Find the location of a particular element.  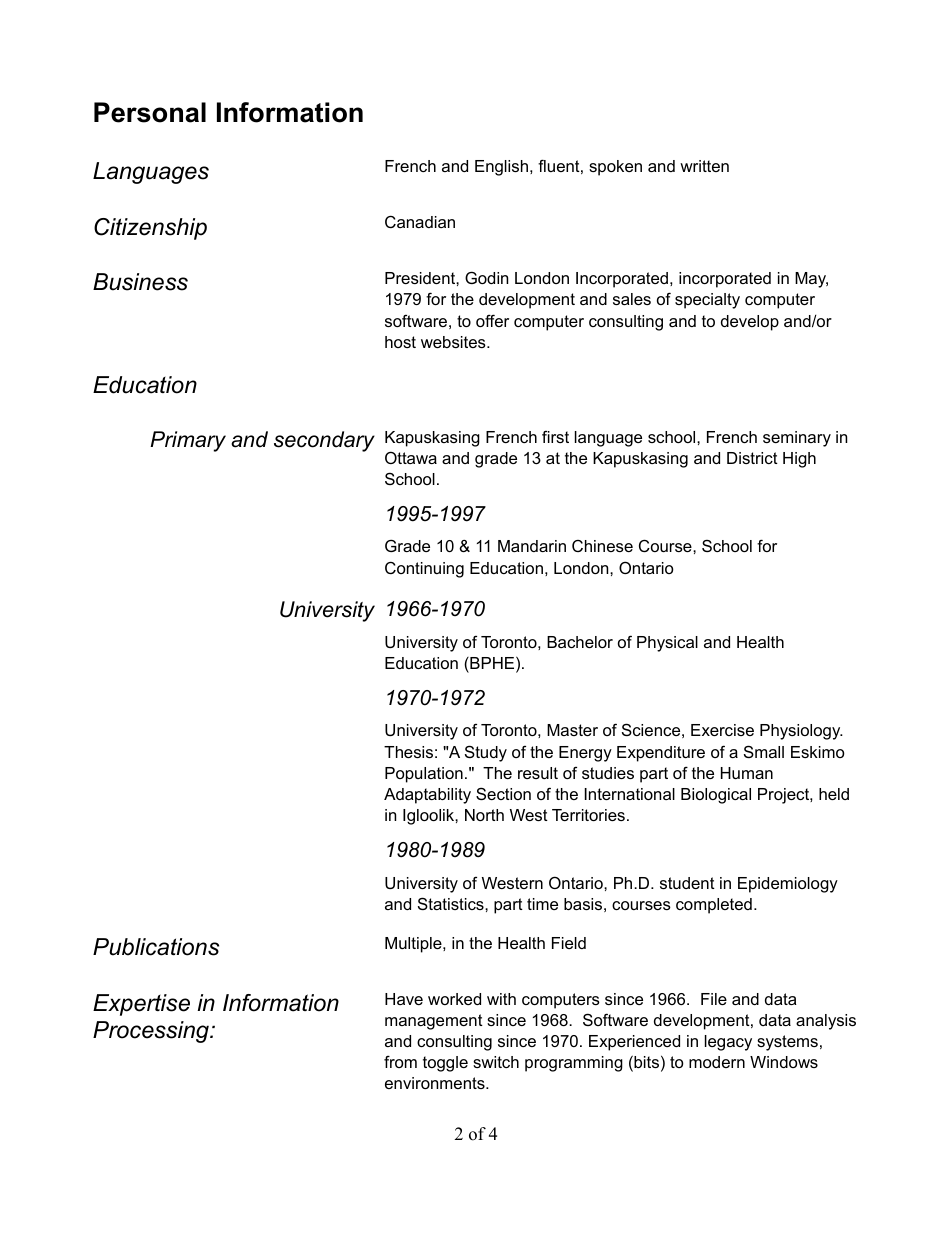

English is located at coordinates (503, 168).
